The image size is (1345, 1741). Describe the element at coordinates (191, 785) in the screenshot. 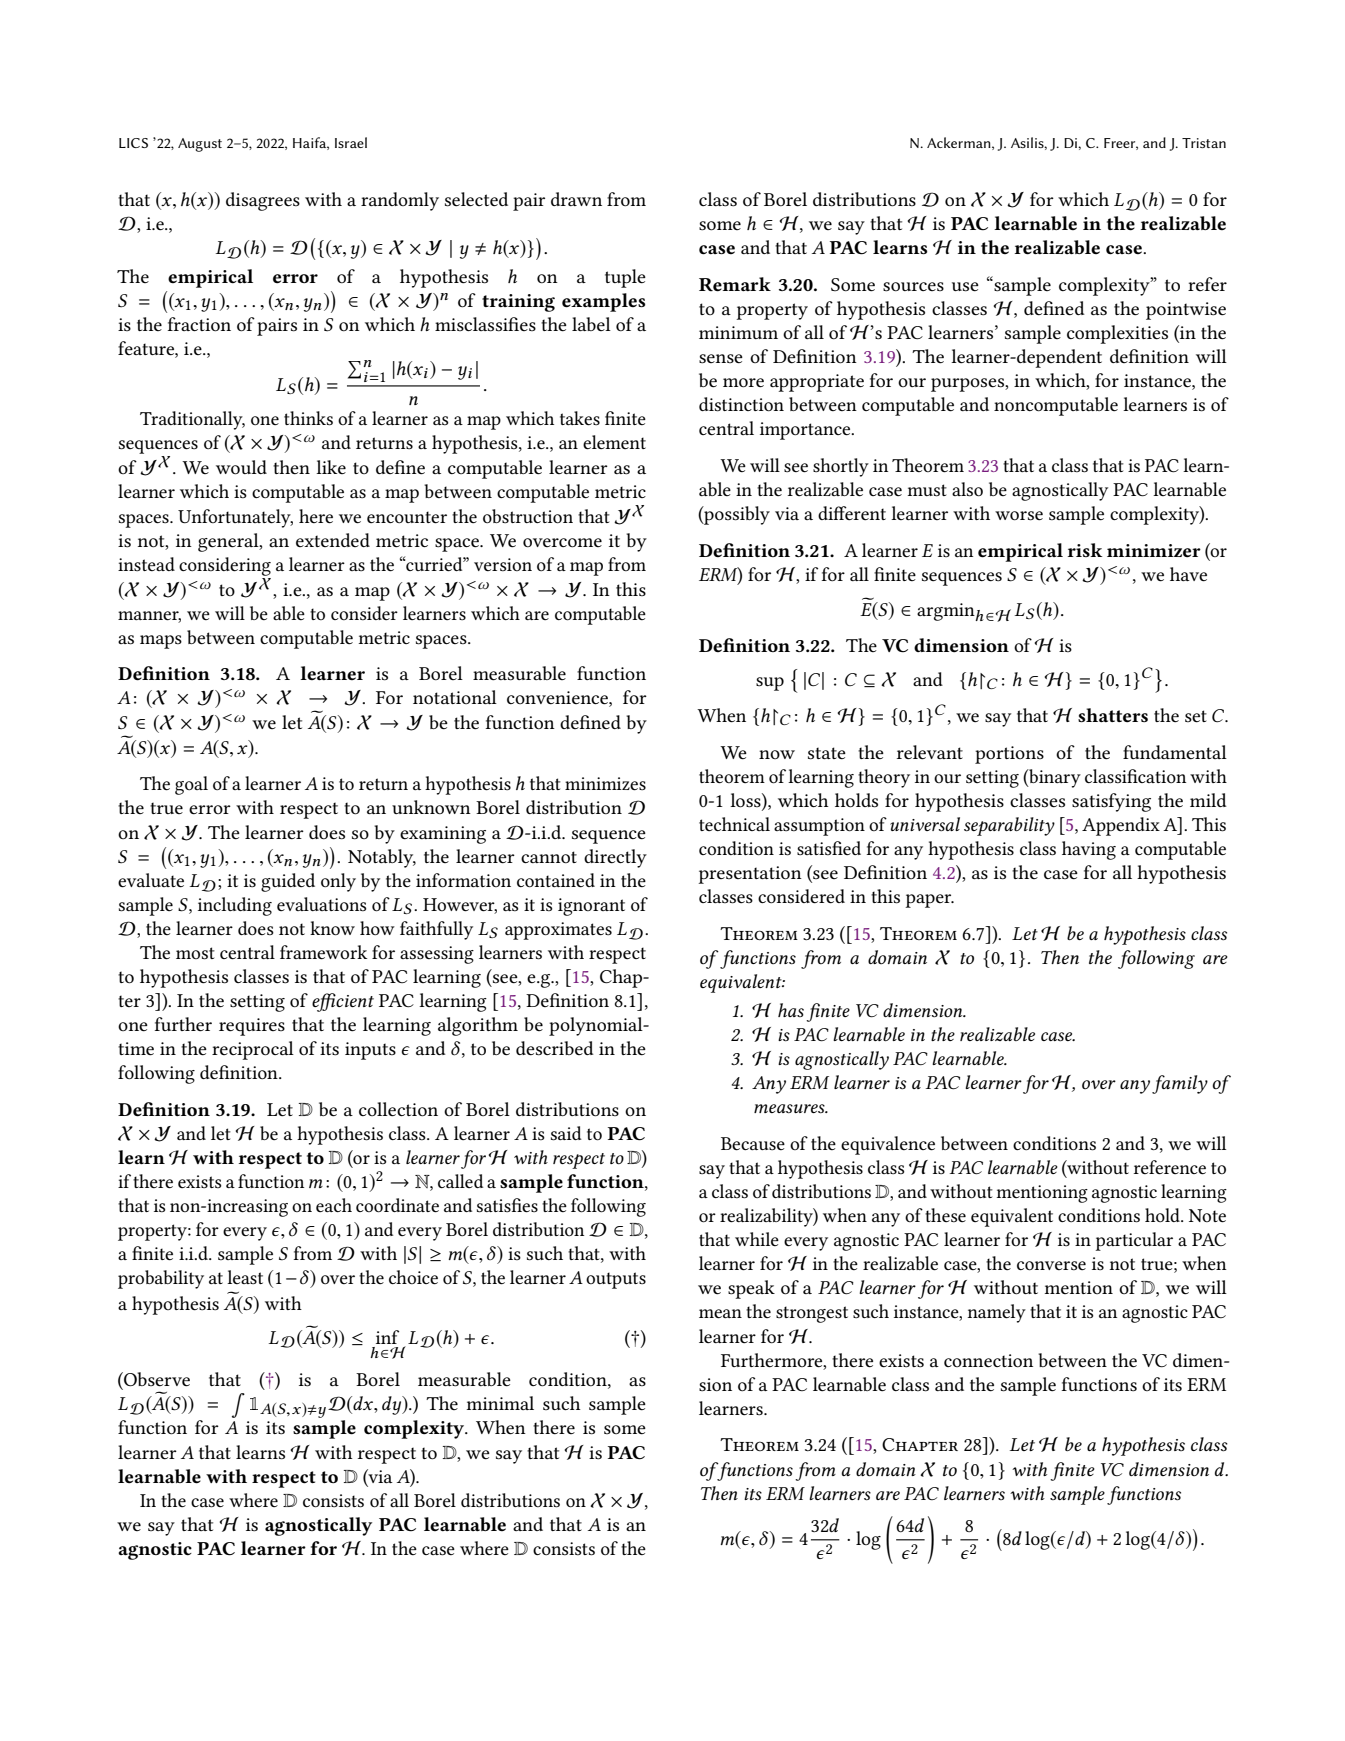

I see `goal` at that location.
